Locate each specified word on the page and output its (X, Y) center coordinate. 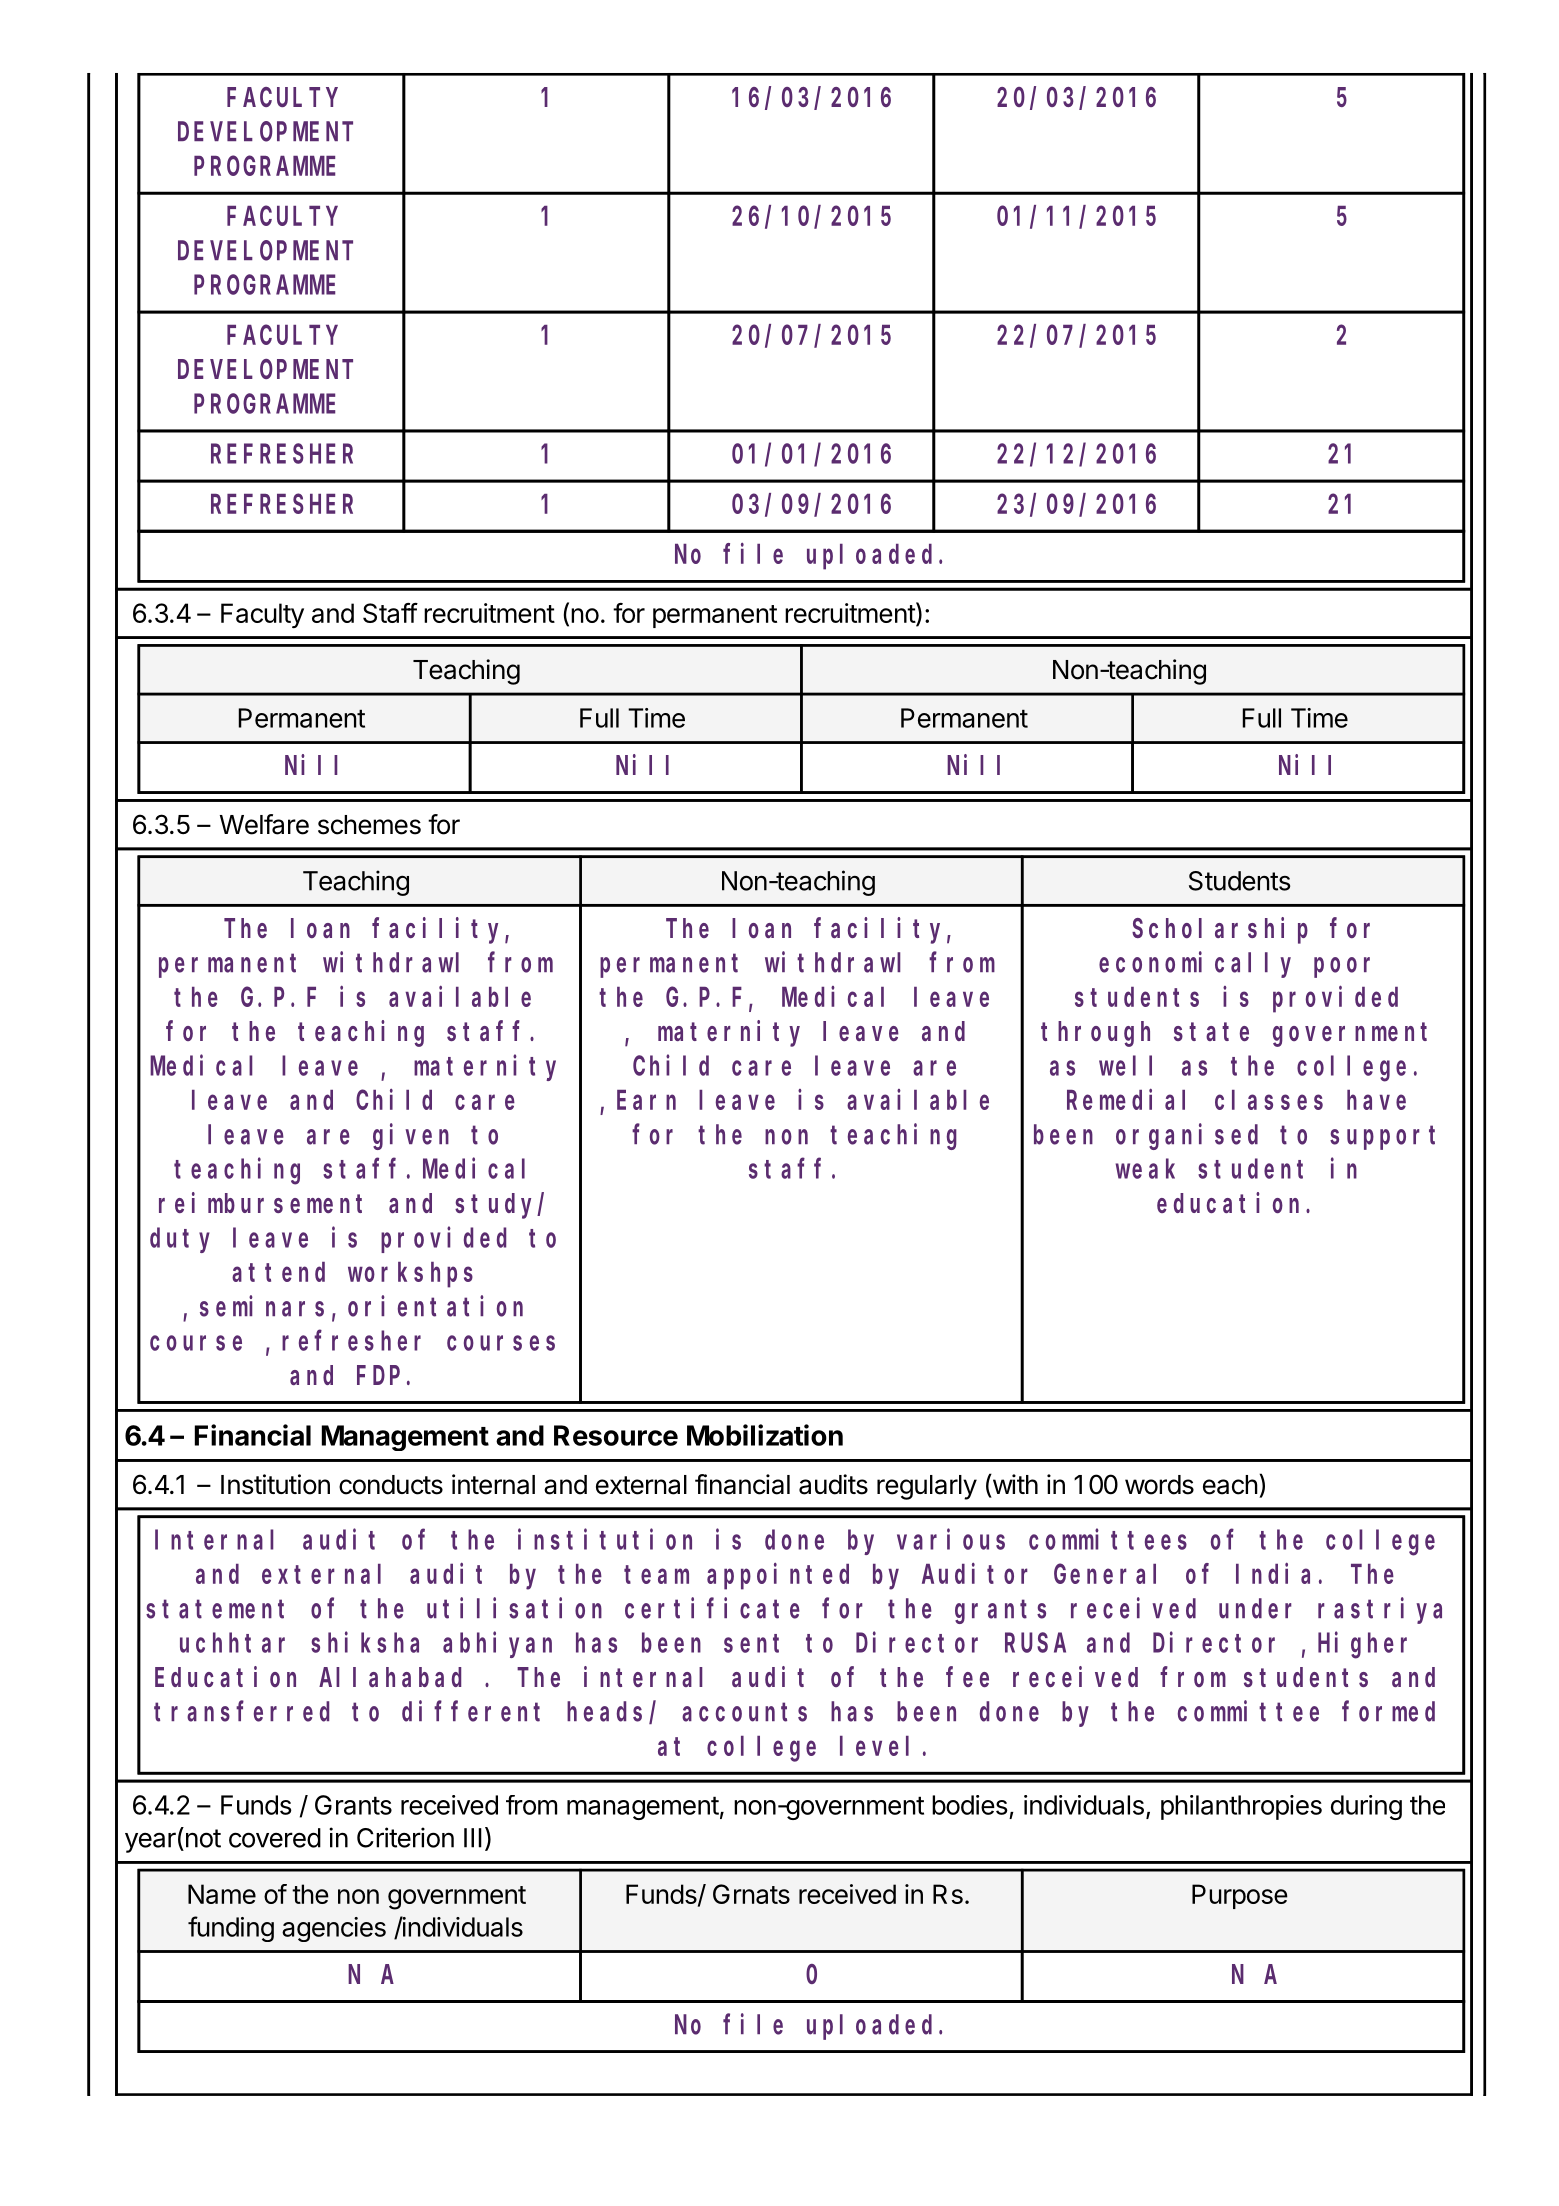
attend (278, 1272)
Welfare (264, 824)
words (1159, 1485)
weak (1145, 1169)
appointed (778, 1576)
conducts (391, 1485)
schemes (369, 825)
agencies (334, 1929)
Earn (646, 1101)
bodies (970, 1805)
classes (1269, 1100)
